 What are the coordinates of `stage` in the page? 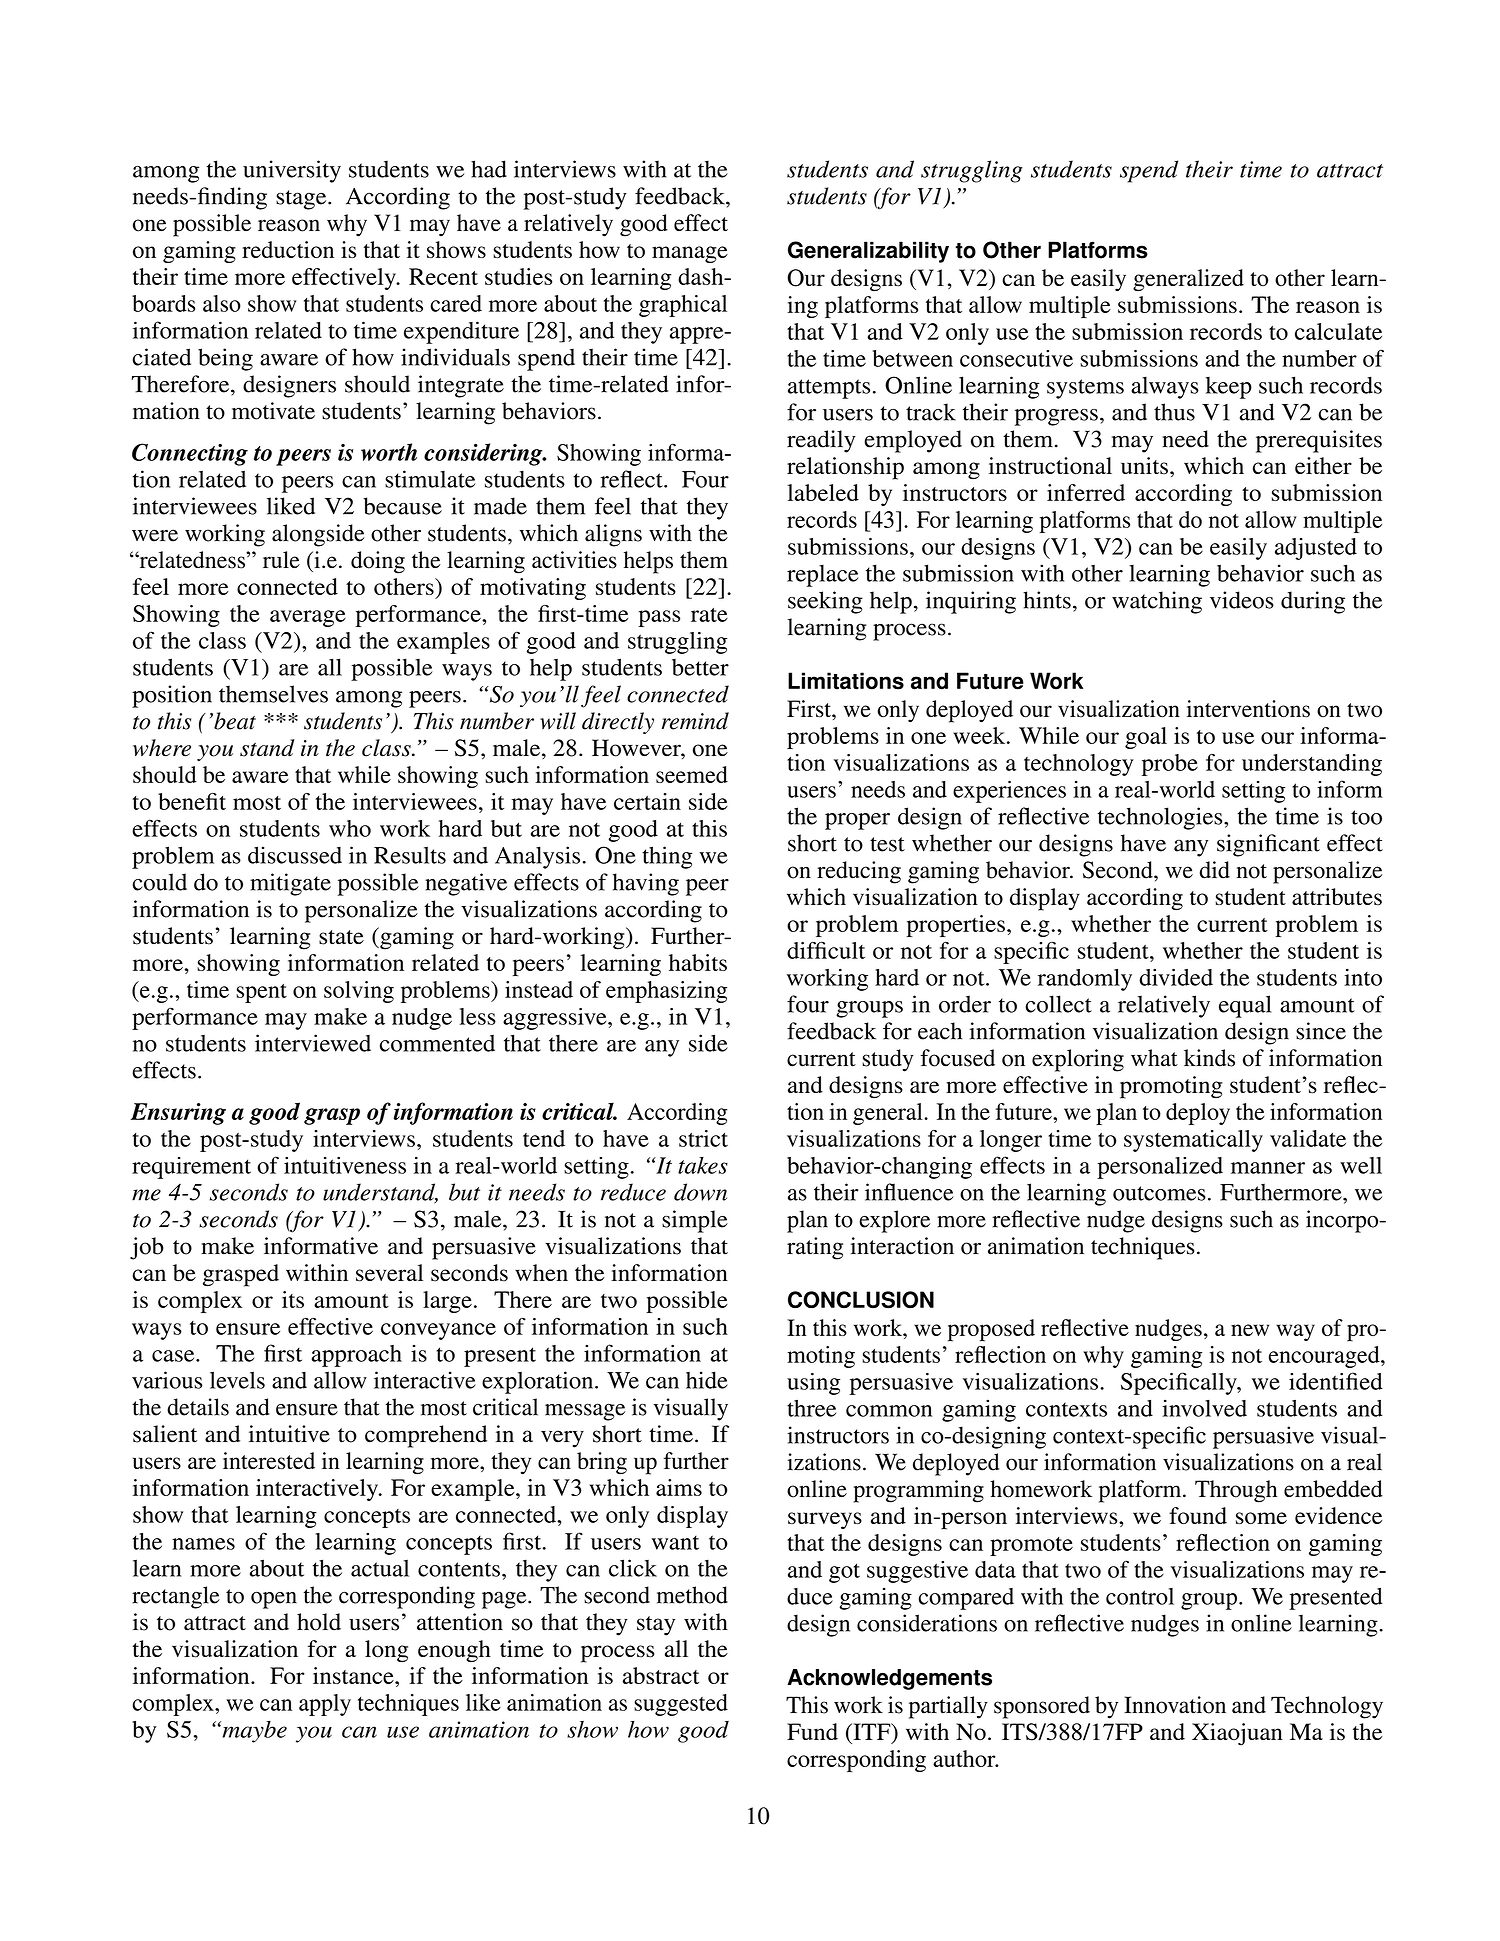 It's located at (302, 200).
